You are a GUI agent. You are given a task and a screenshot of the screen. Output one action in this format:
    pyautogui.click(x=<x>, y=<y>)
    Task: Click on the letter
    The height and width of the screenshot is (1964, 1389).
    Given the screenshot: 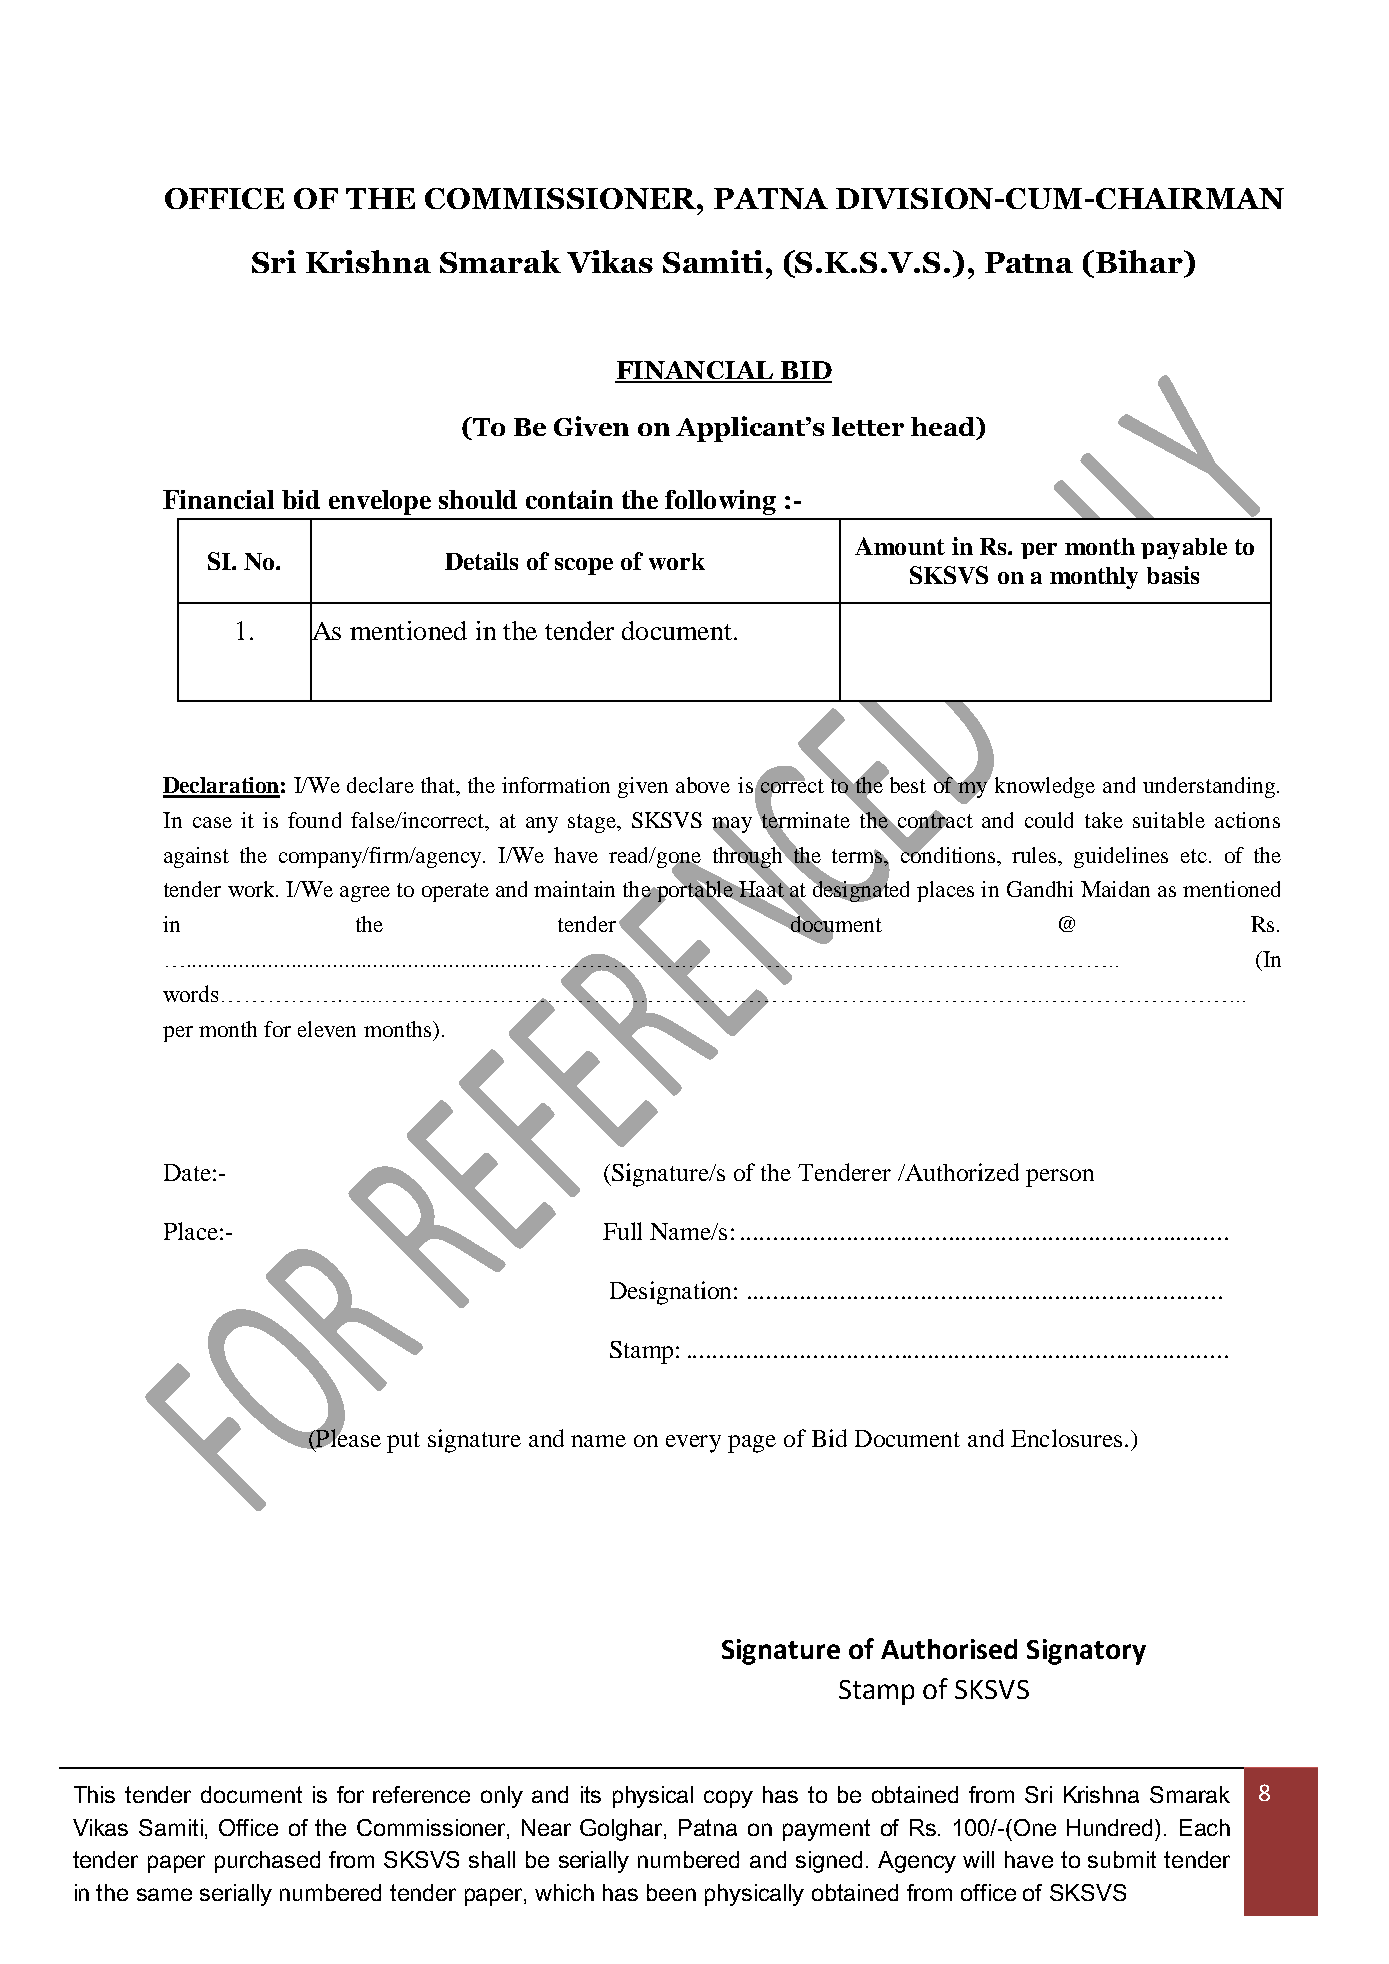 What is the action you would take?
    pyautogui.click(x=868, y=426)
